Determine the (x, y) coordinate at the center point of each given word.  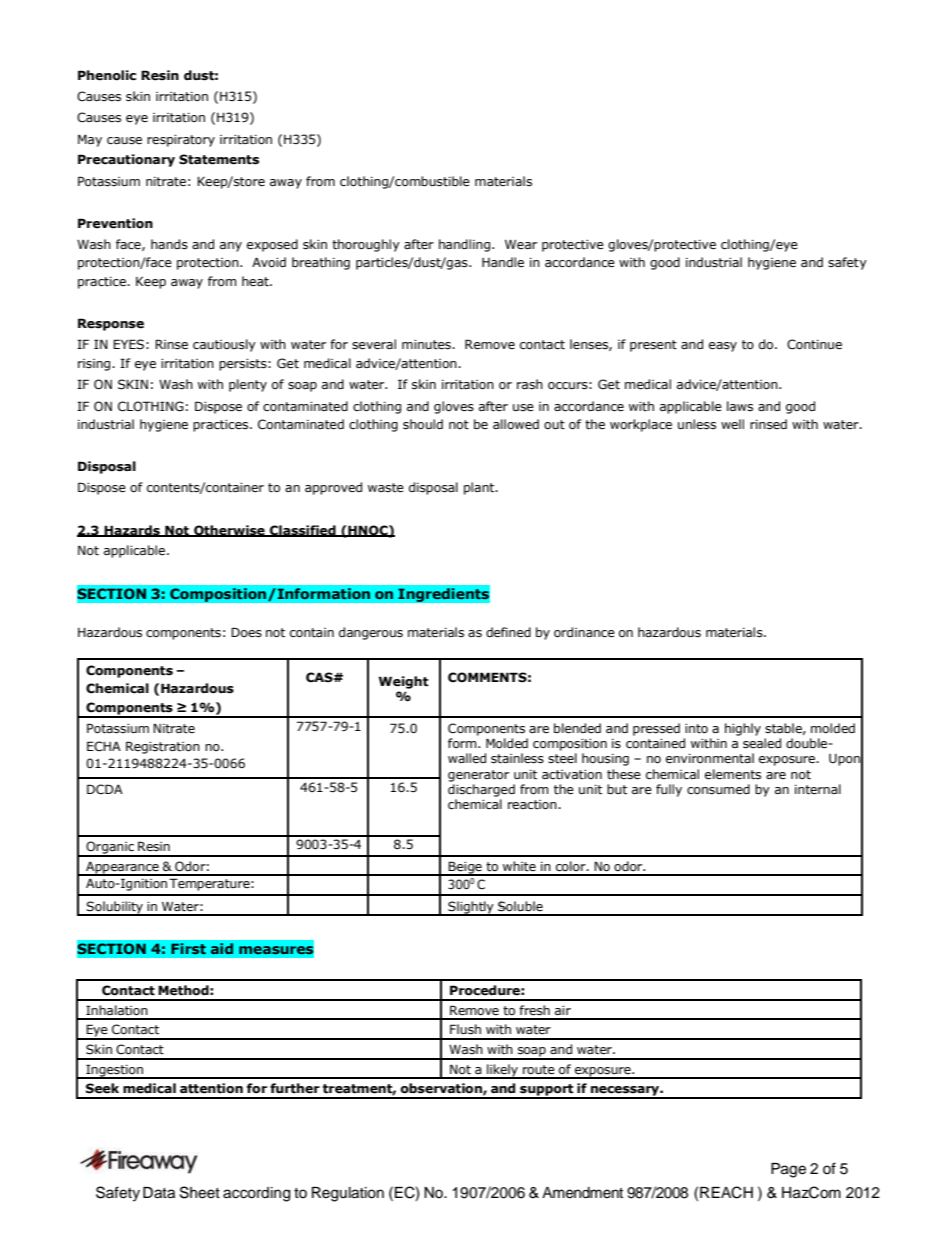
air (563, 1010)
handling (466, 245)
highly (743, 729)
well (732, 424)
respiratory (181, 141)
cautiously (224, 345)
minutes (427, 345)
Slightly (471, 908)
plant (480, 488)
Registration (163, 747)
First (188, 949)
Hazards (132, 531)
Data (159, 1193)
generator (478, 776)
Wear (521, 244)
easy (723, 347)
